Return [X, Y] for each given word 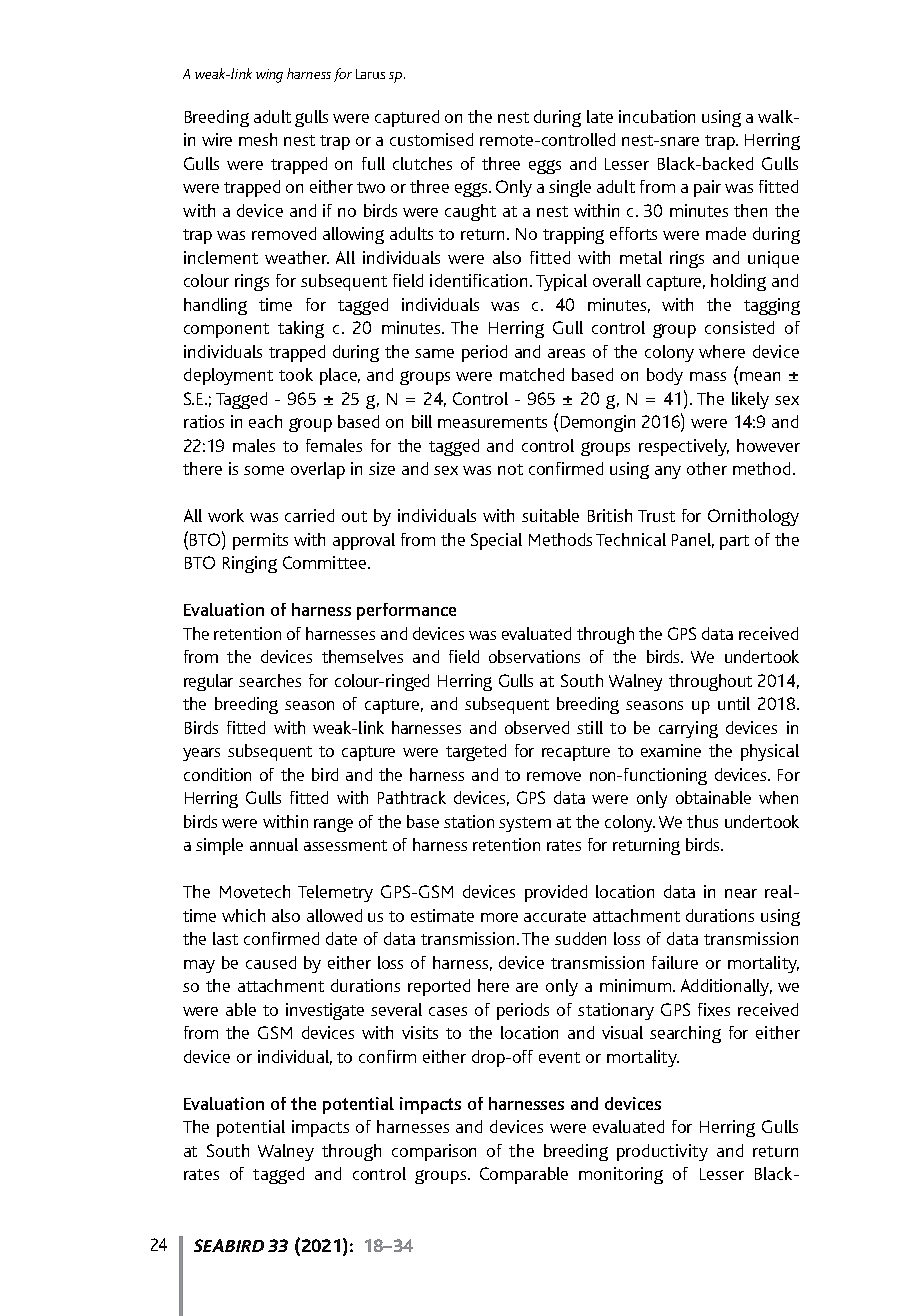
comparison [434, 1152]
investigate [325, 1011]
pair [707, 188]
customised [431, 139]
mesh [258, 139]
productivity [662, 1152]
